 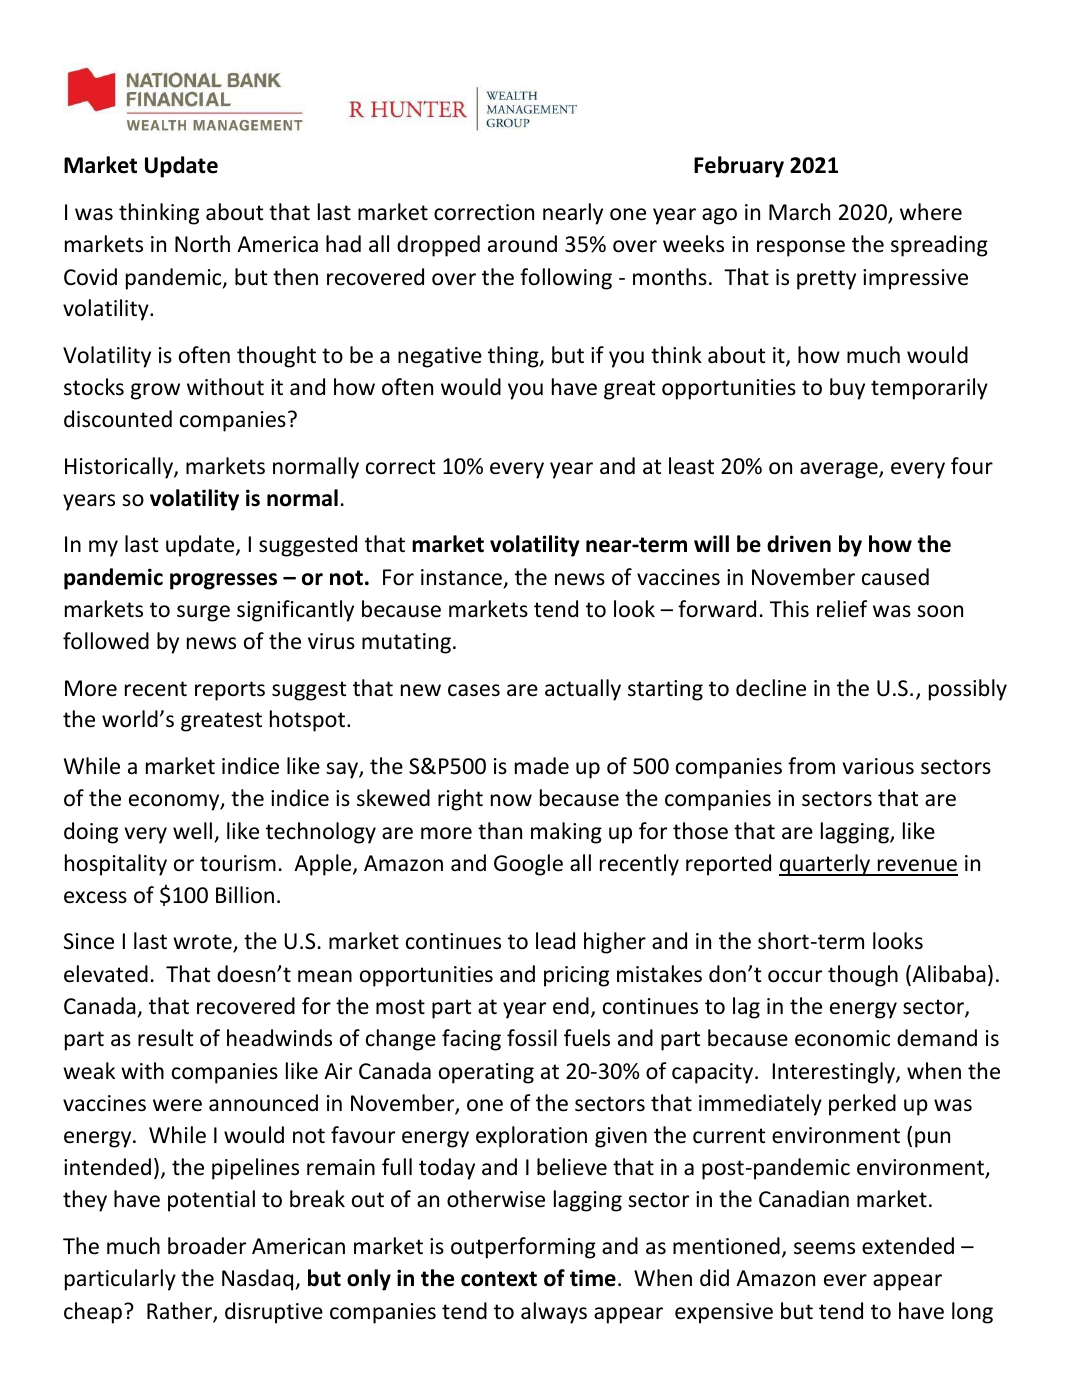 I want to click on context, so click(x=499, y=1279).
